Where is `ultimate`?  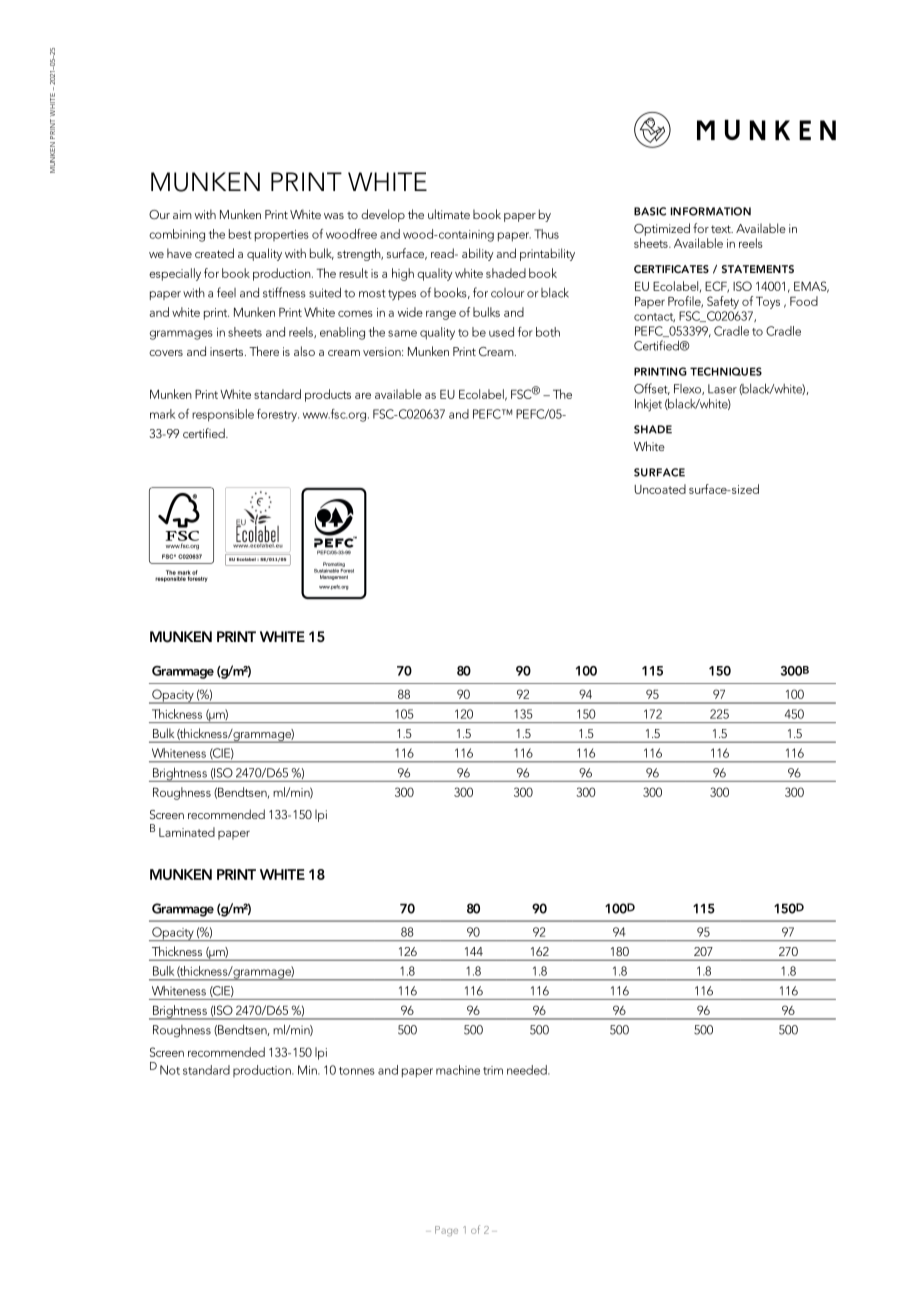
ultimate is located at coordinates (449, 214).
